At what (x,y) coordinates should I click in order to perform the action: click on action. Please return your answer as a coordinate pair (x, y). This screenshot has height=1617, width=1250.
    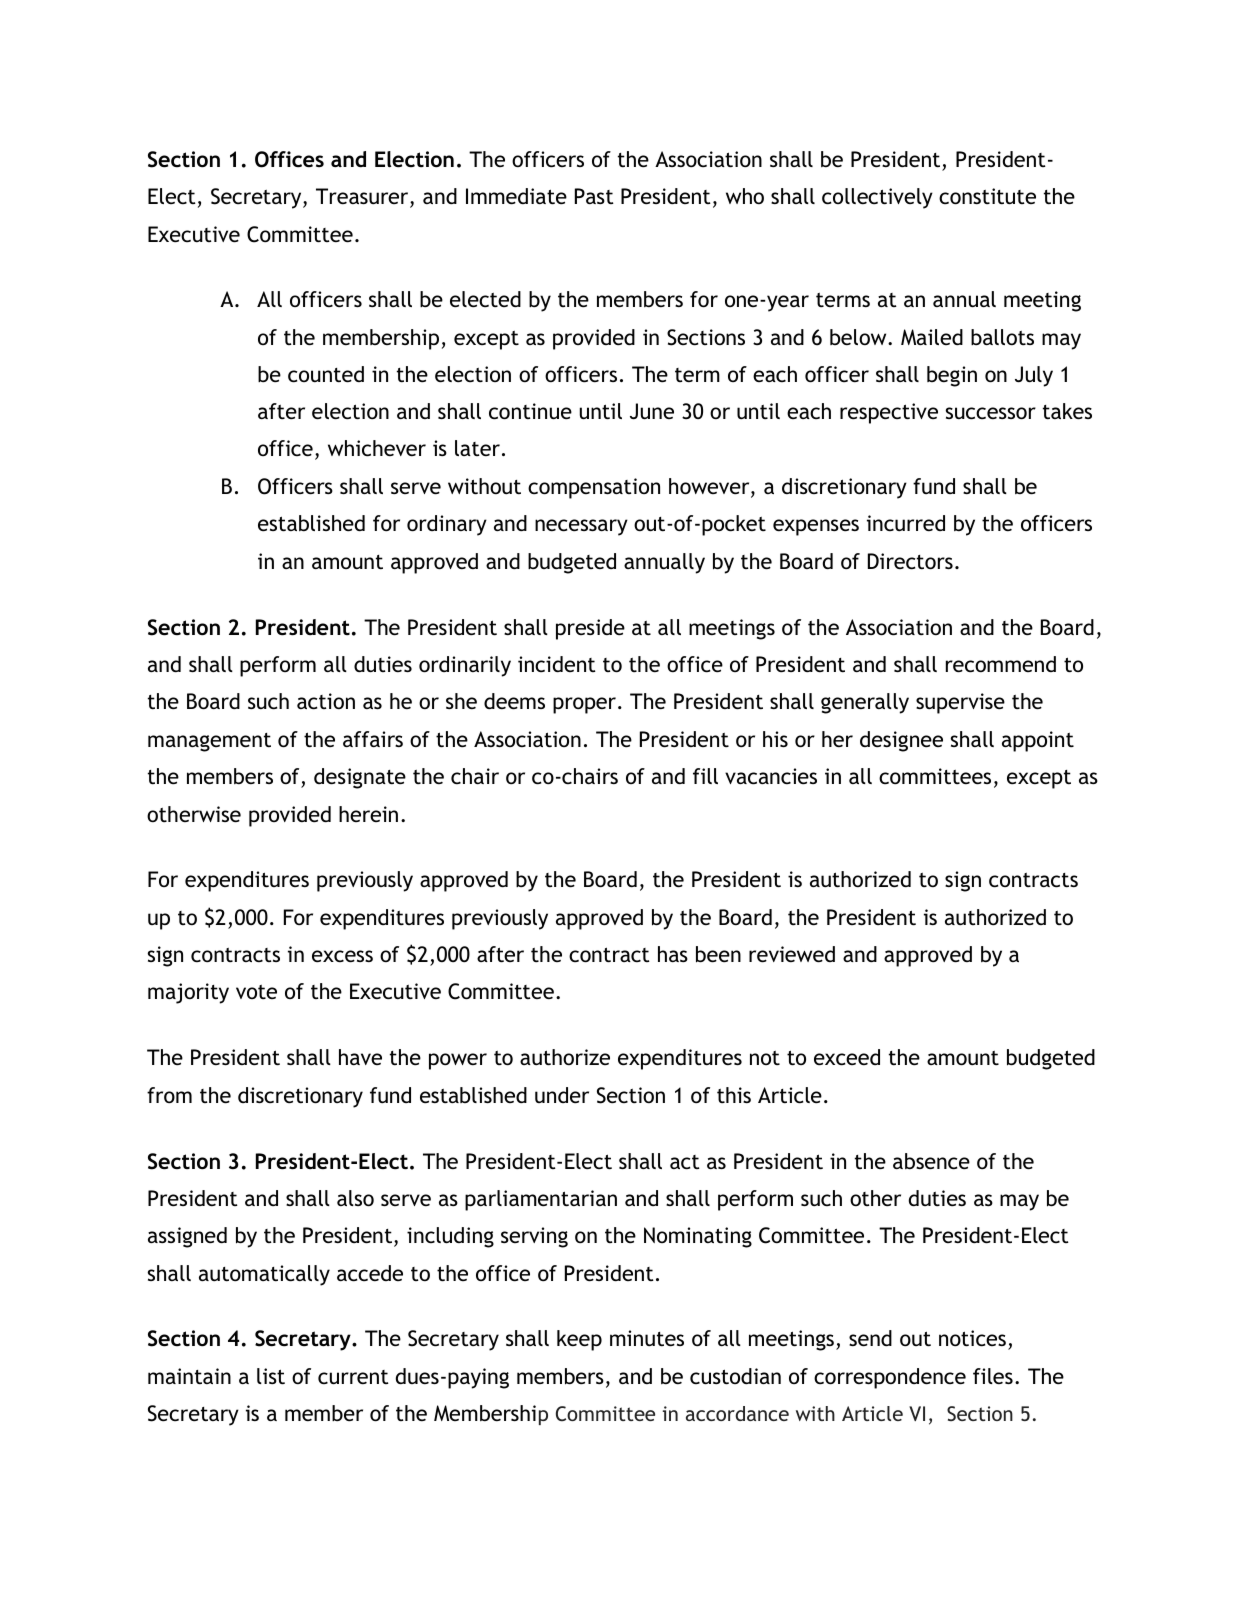
    Looking at the image, I should click on (326, 701).
